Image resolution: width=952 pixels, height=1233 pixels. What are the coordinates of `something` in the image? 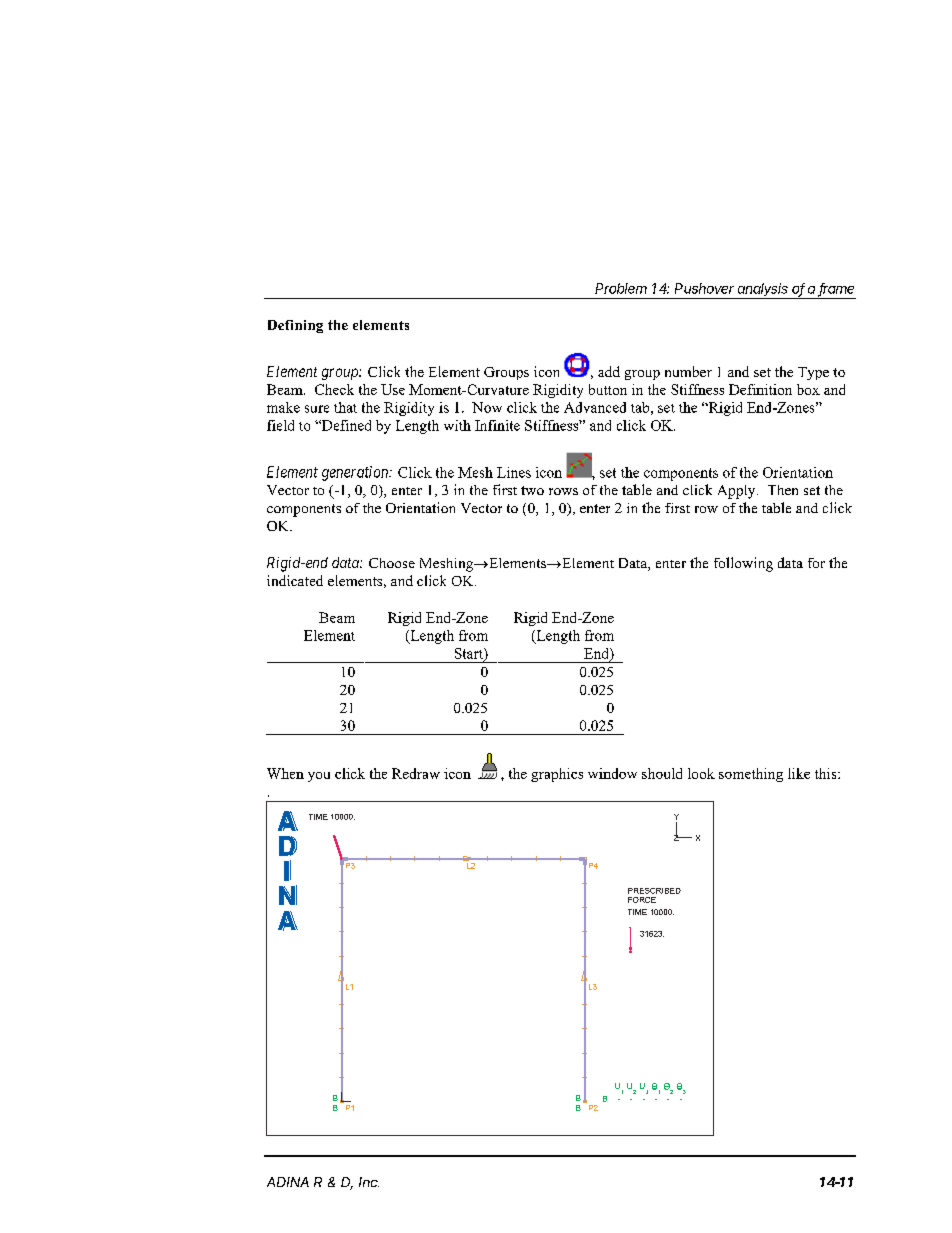 It's located at (751, 775).
